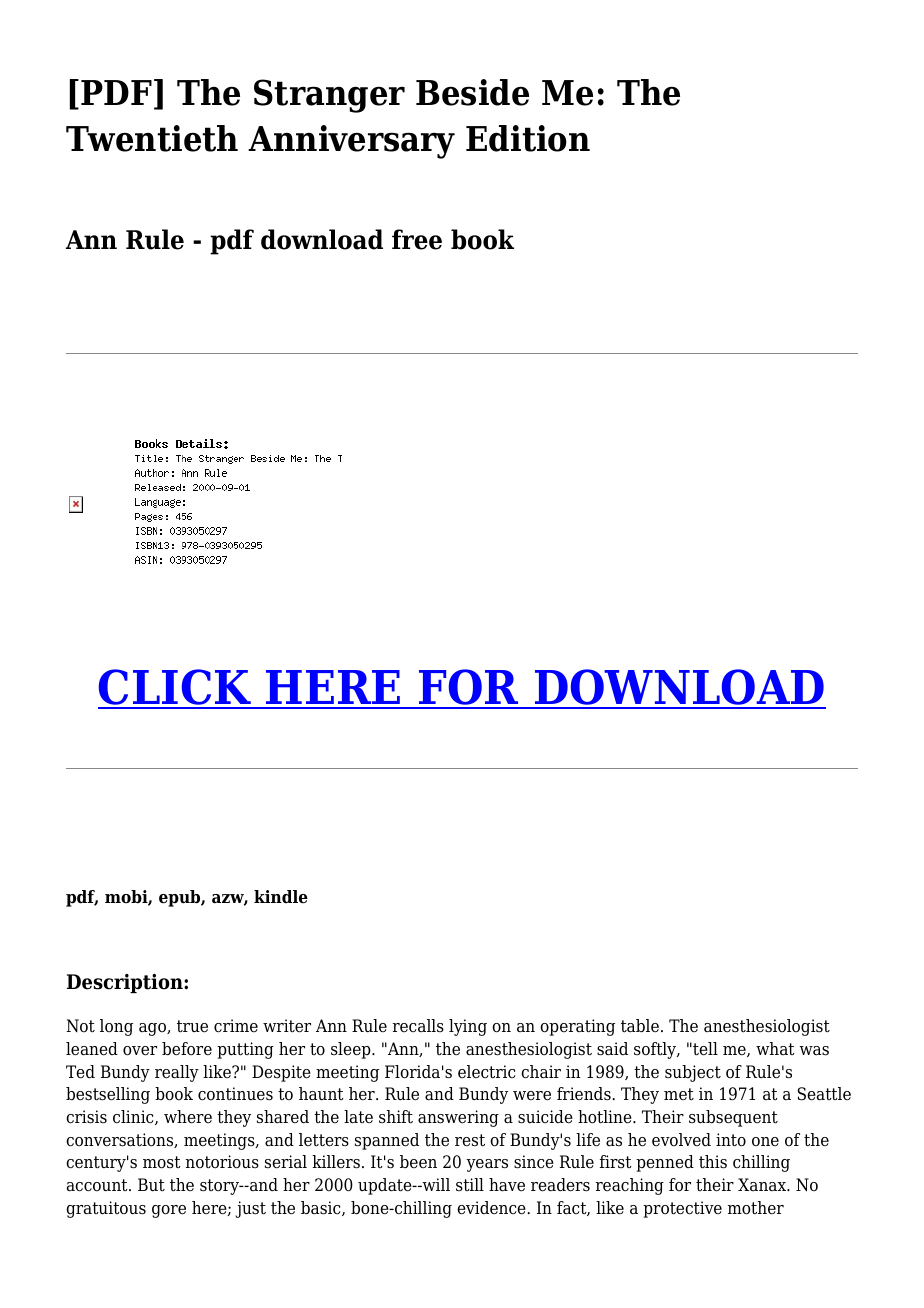  I want to click on true, so click(192, 1026).
